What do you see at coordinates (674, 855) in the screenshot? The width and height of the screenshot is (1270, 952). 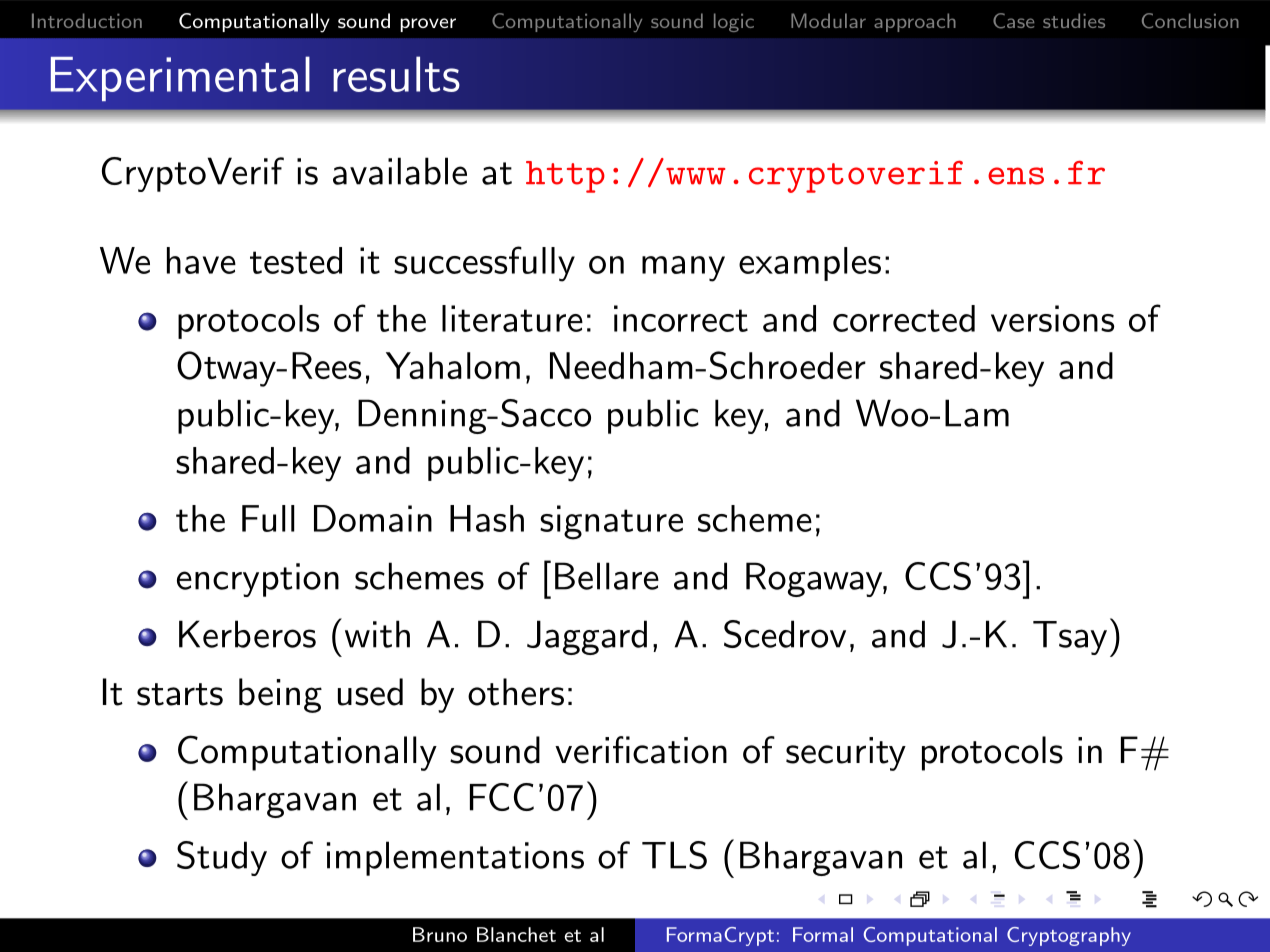 I see `TLS` at bounding box center [674, 855].
